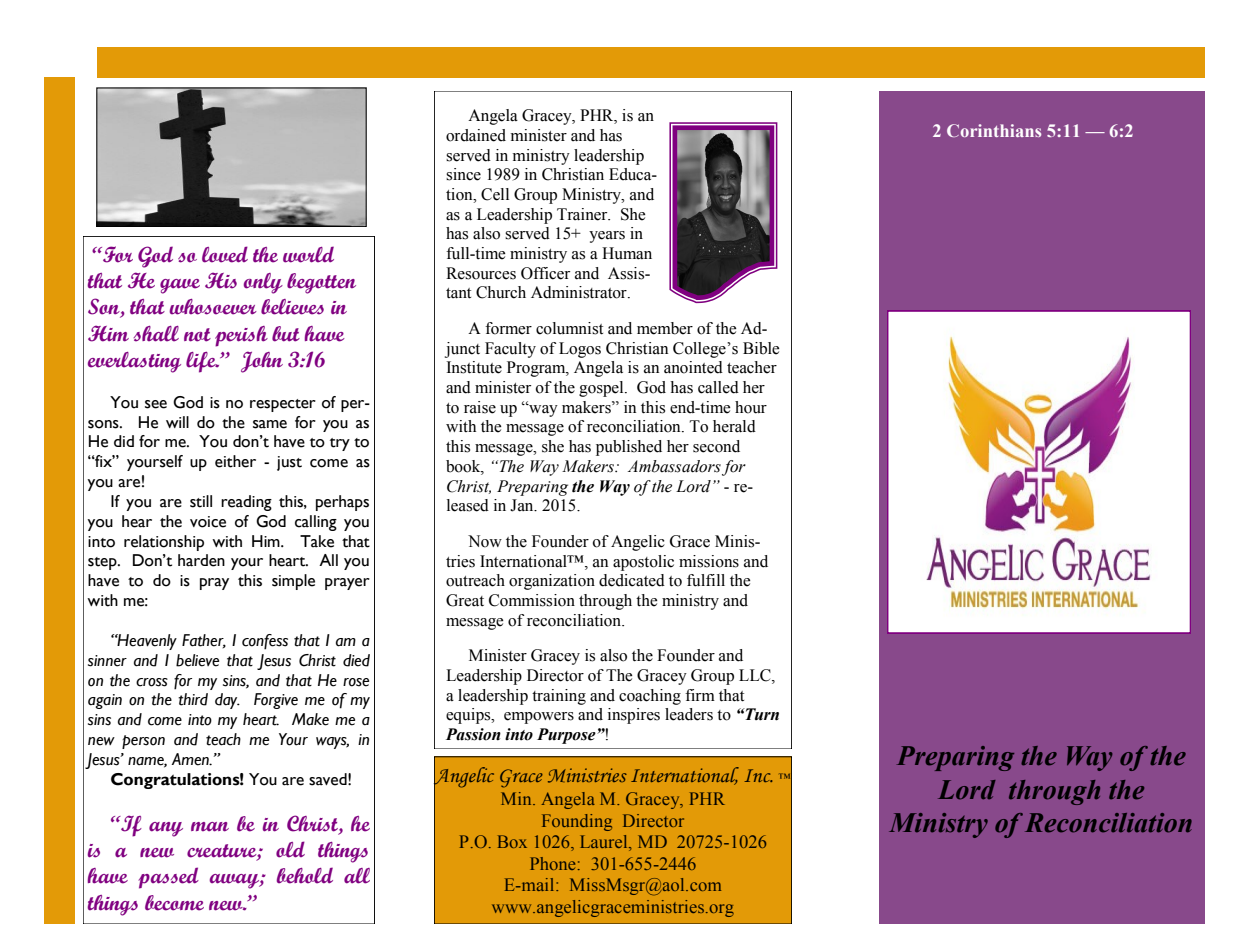  What do you see at coordinates (552, 863) in the screenshot?
I see `Phone` at bounding box center [552, 863].
